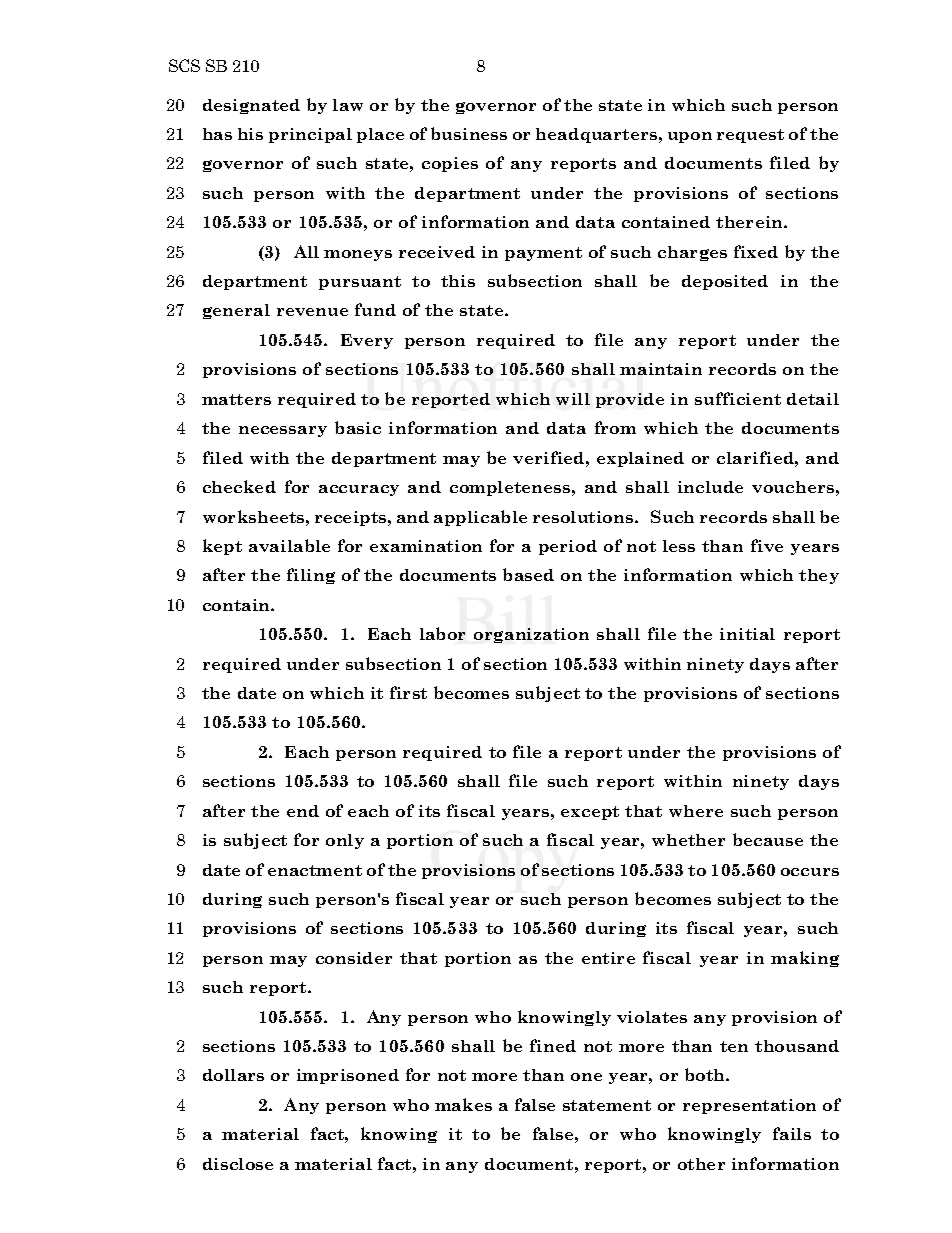  I want to click on disclose, so click(238, 1164).
